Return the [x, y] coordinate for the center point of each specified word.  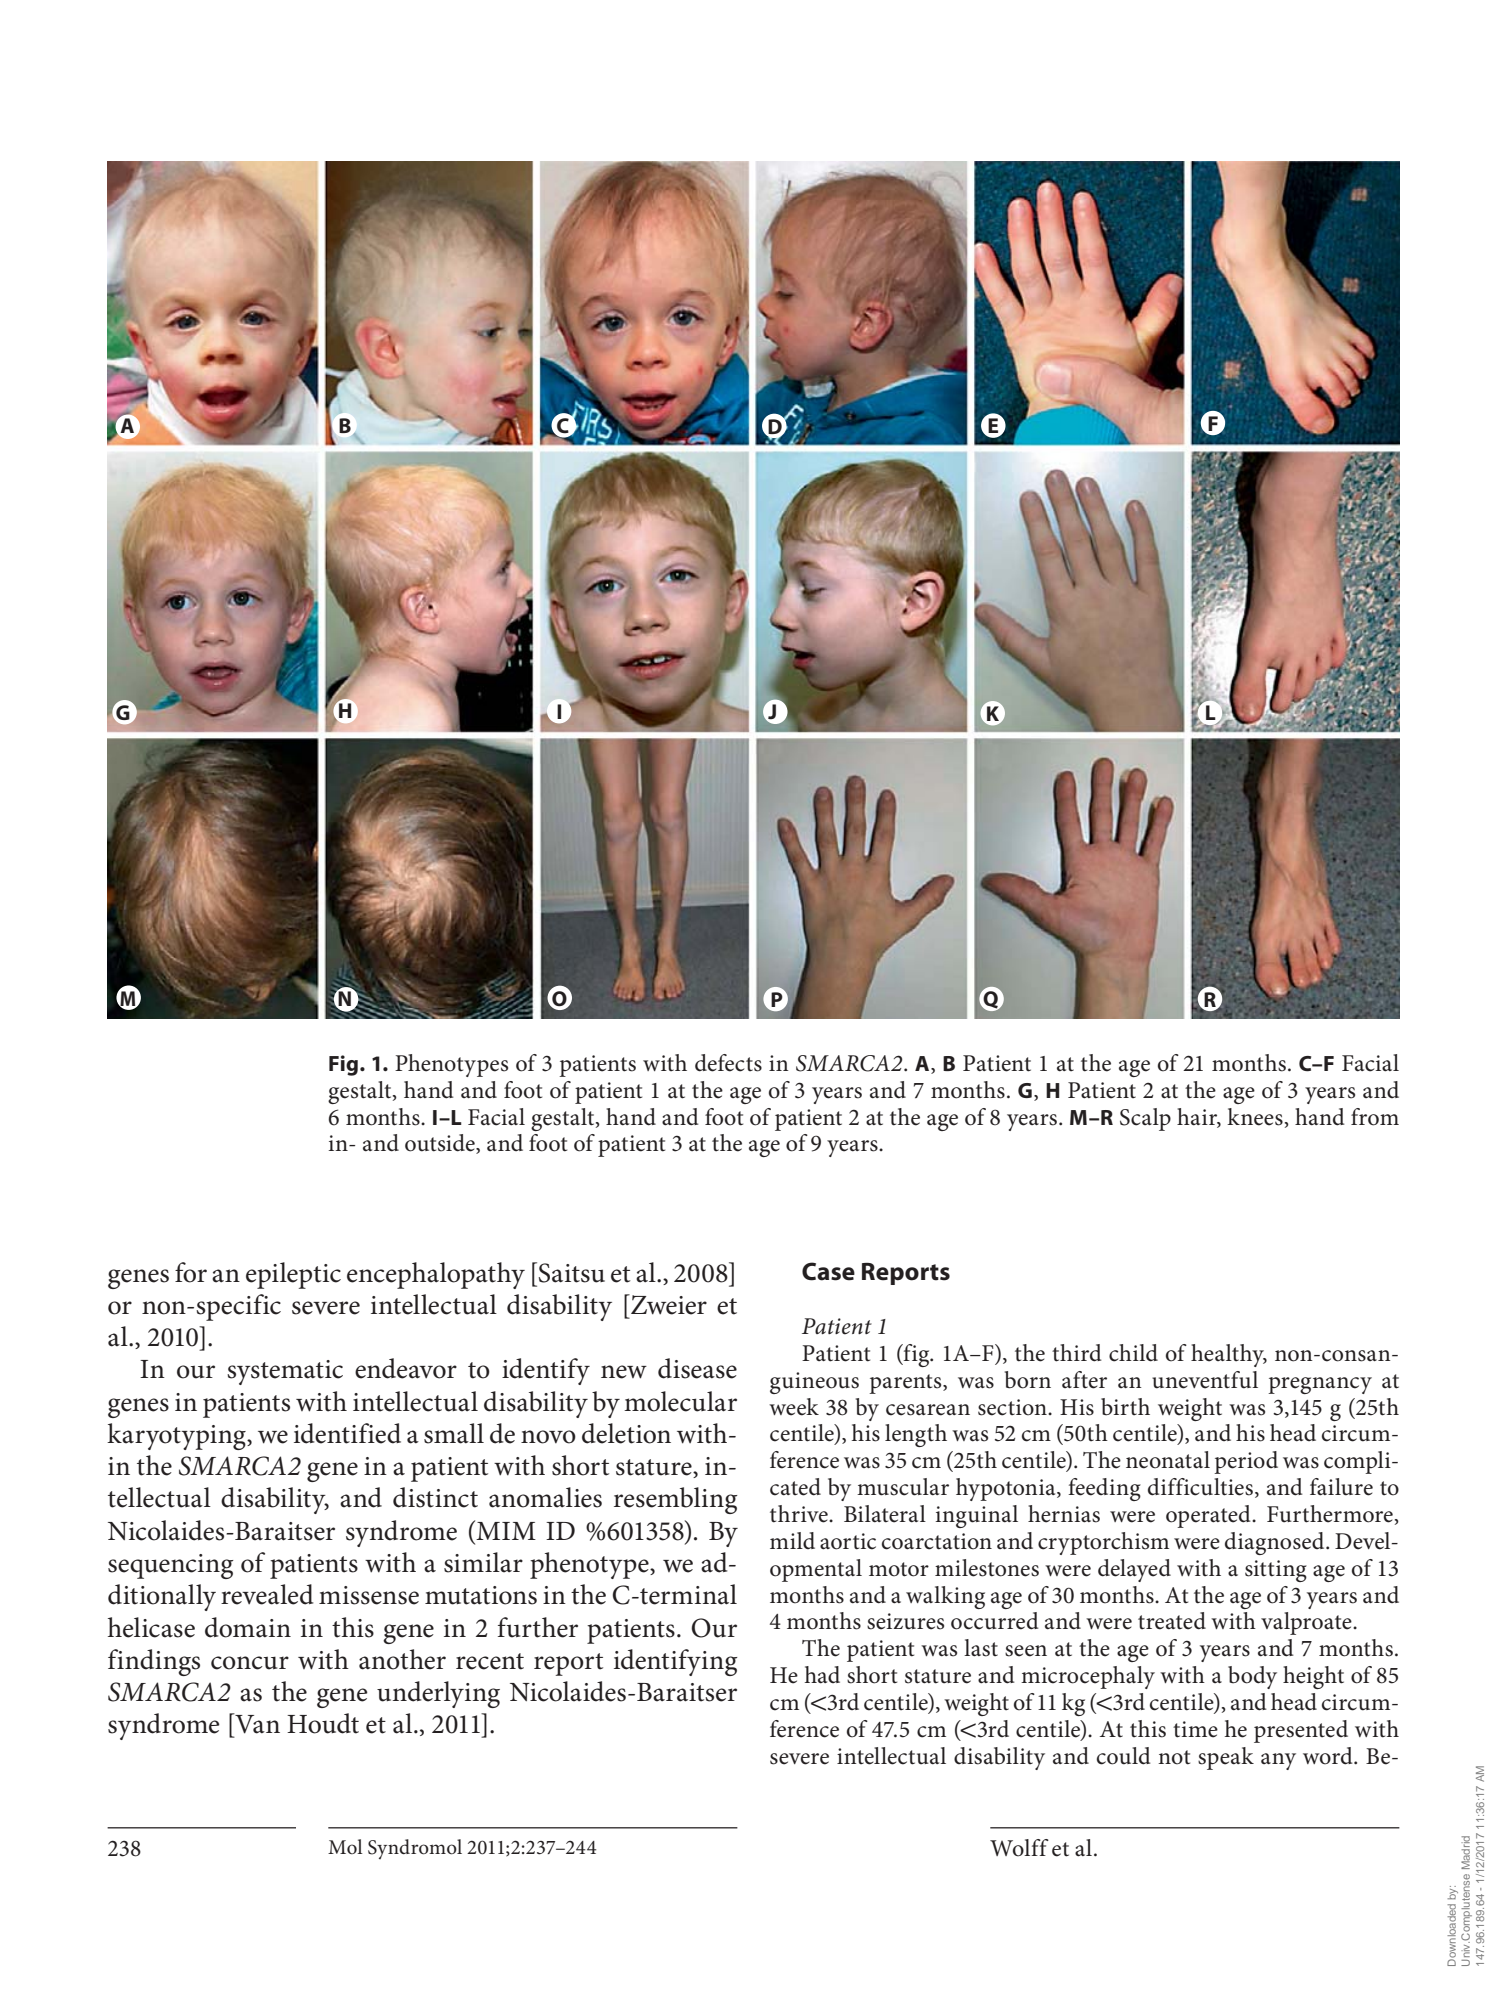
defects [728, 1063]
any [1278, 1761]
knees [1255, 1117]
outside [441, 1144]
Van [256, 1723]
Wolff [1019, 1848]
